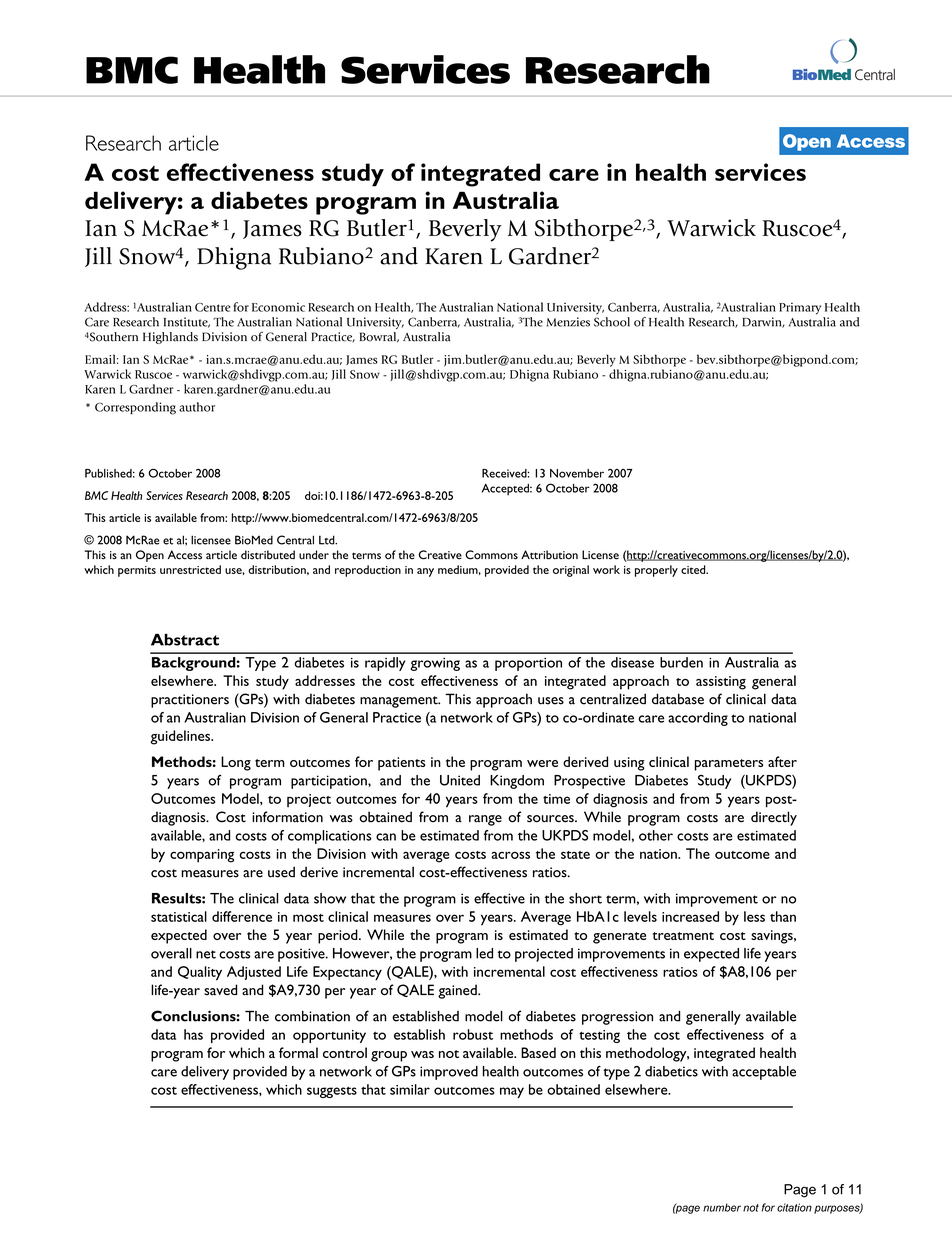  I want to click on Long, so click(236, 763).
